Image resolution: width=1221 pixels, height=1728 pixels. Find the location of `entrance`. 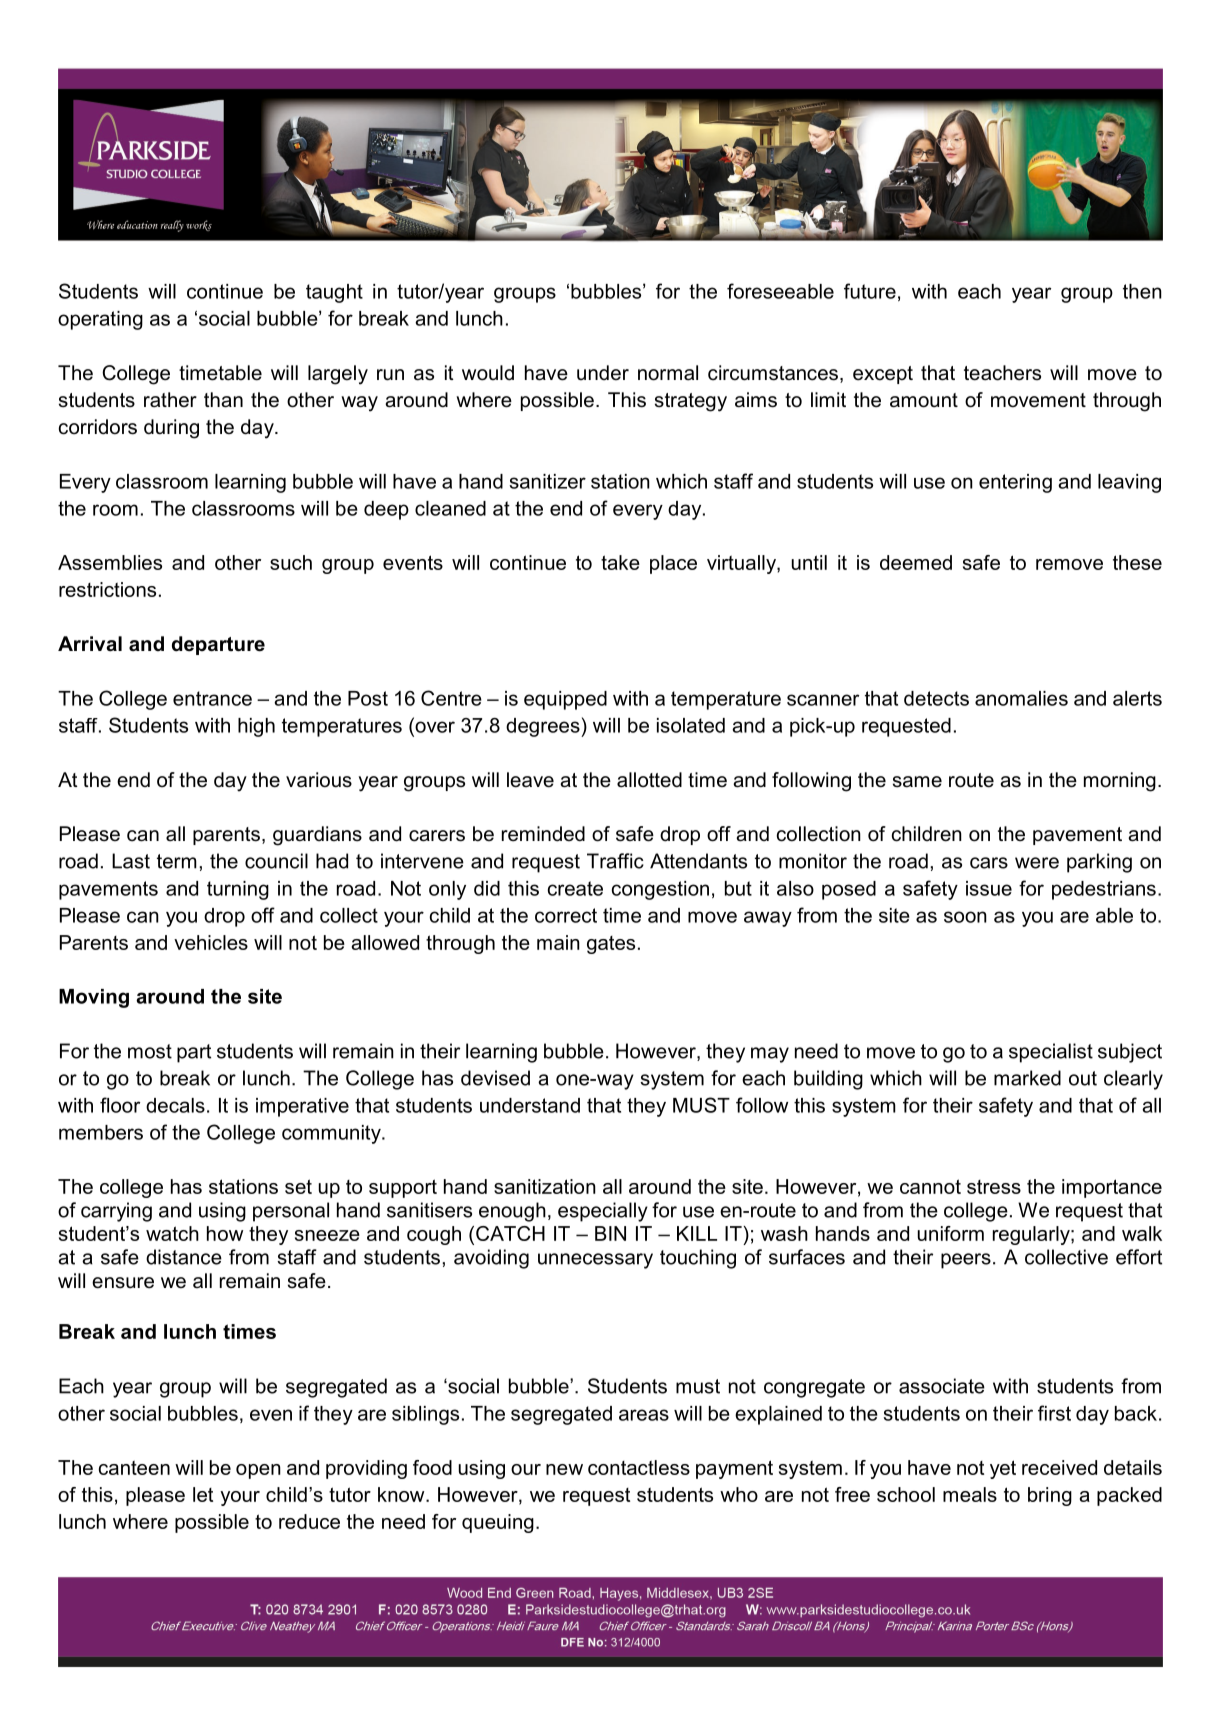

entrance is located at coordinates (212, 698).
